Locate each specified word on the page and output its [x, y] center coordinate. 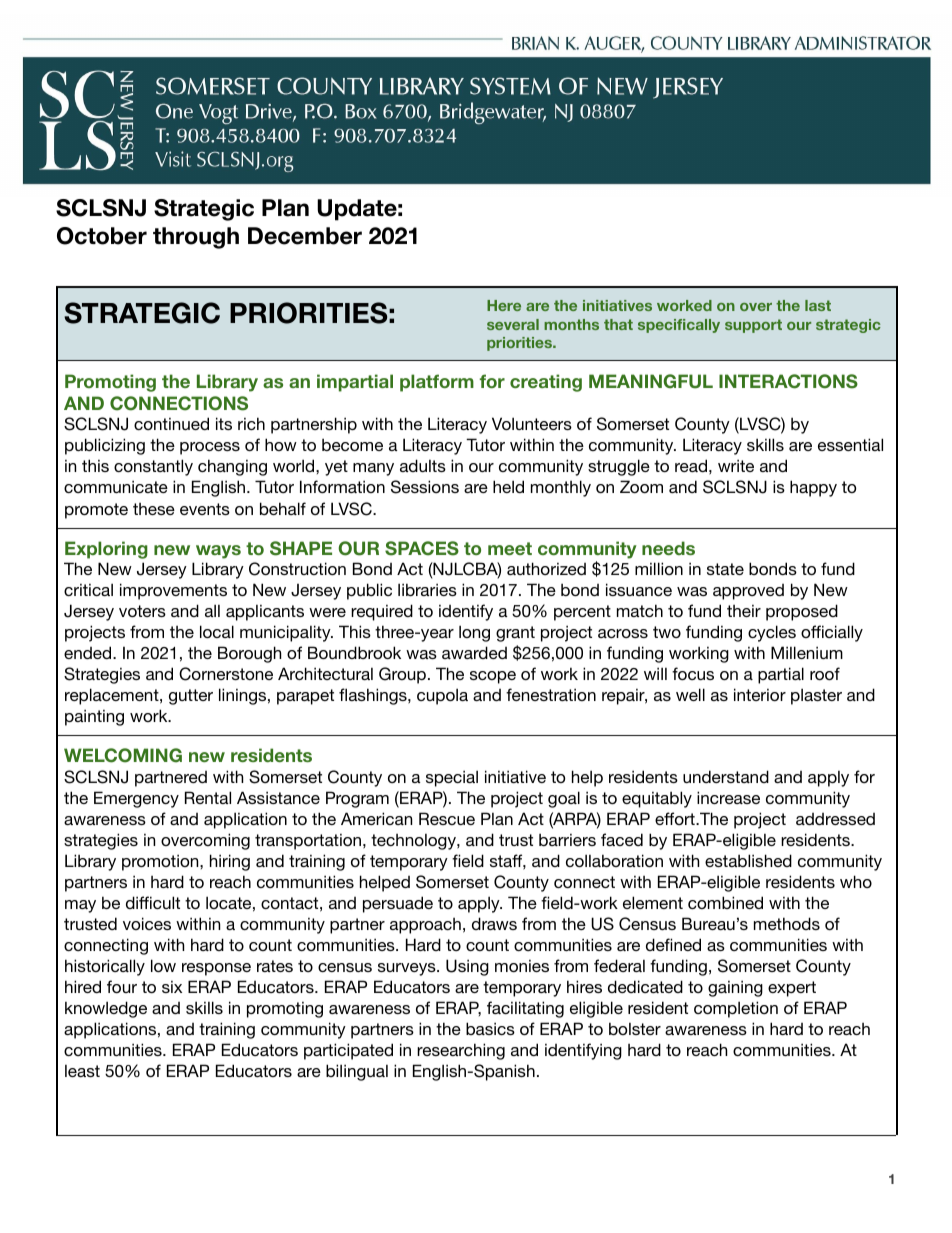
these [154, 509]
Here [504, 305]
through [196, 238]
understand [726, 776]
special [452, 778]
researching [461, 1051]
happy [813, 488]
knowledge [106, 1009]
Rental [208, 797]
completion [736, 1009]
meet [510, 548]
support [753, 326]
